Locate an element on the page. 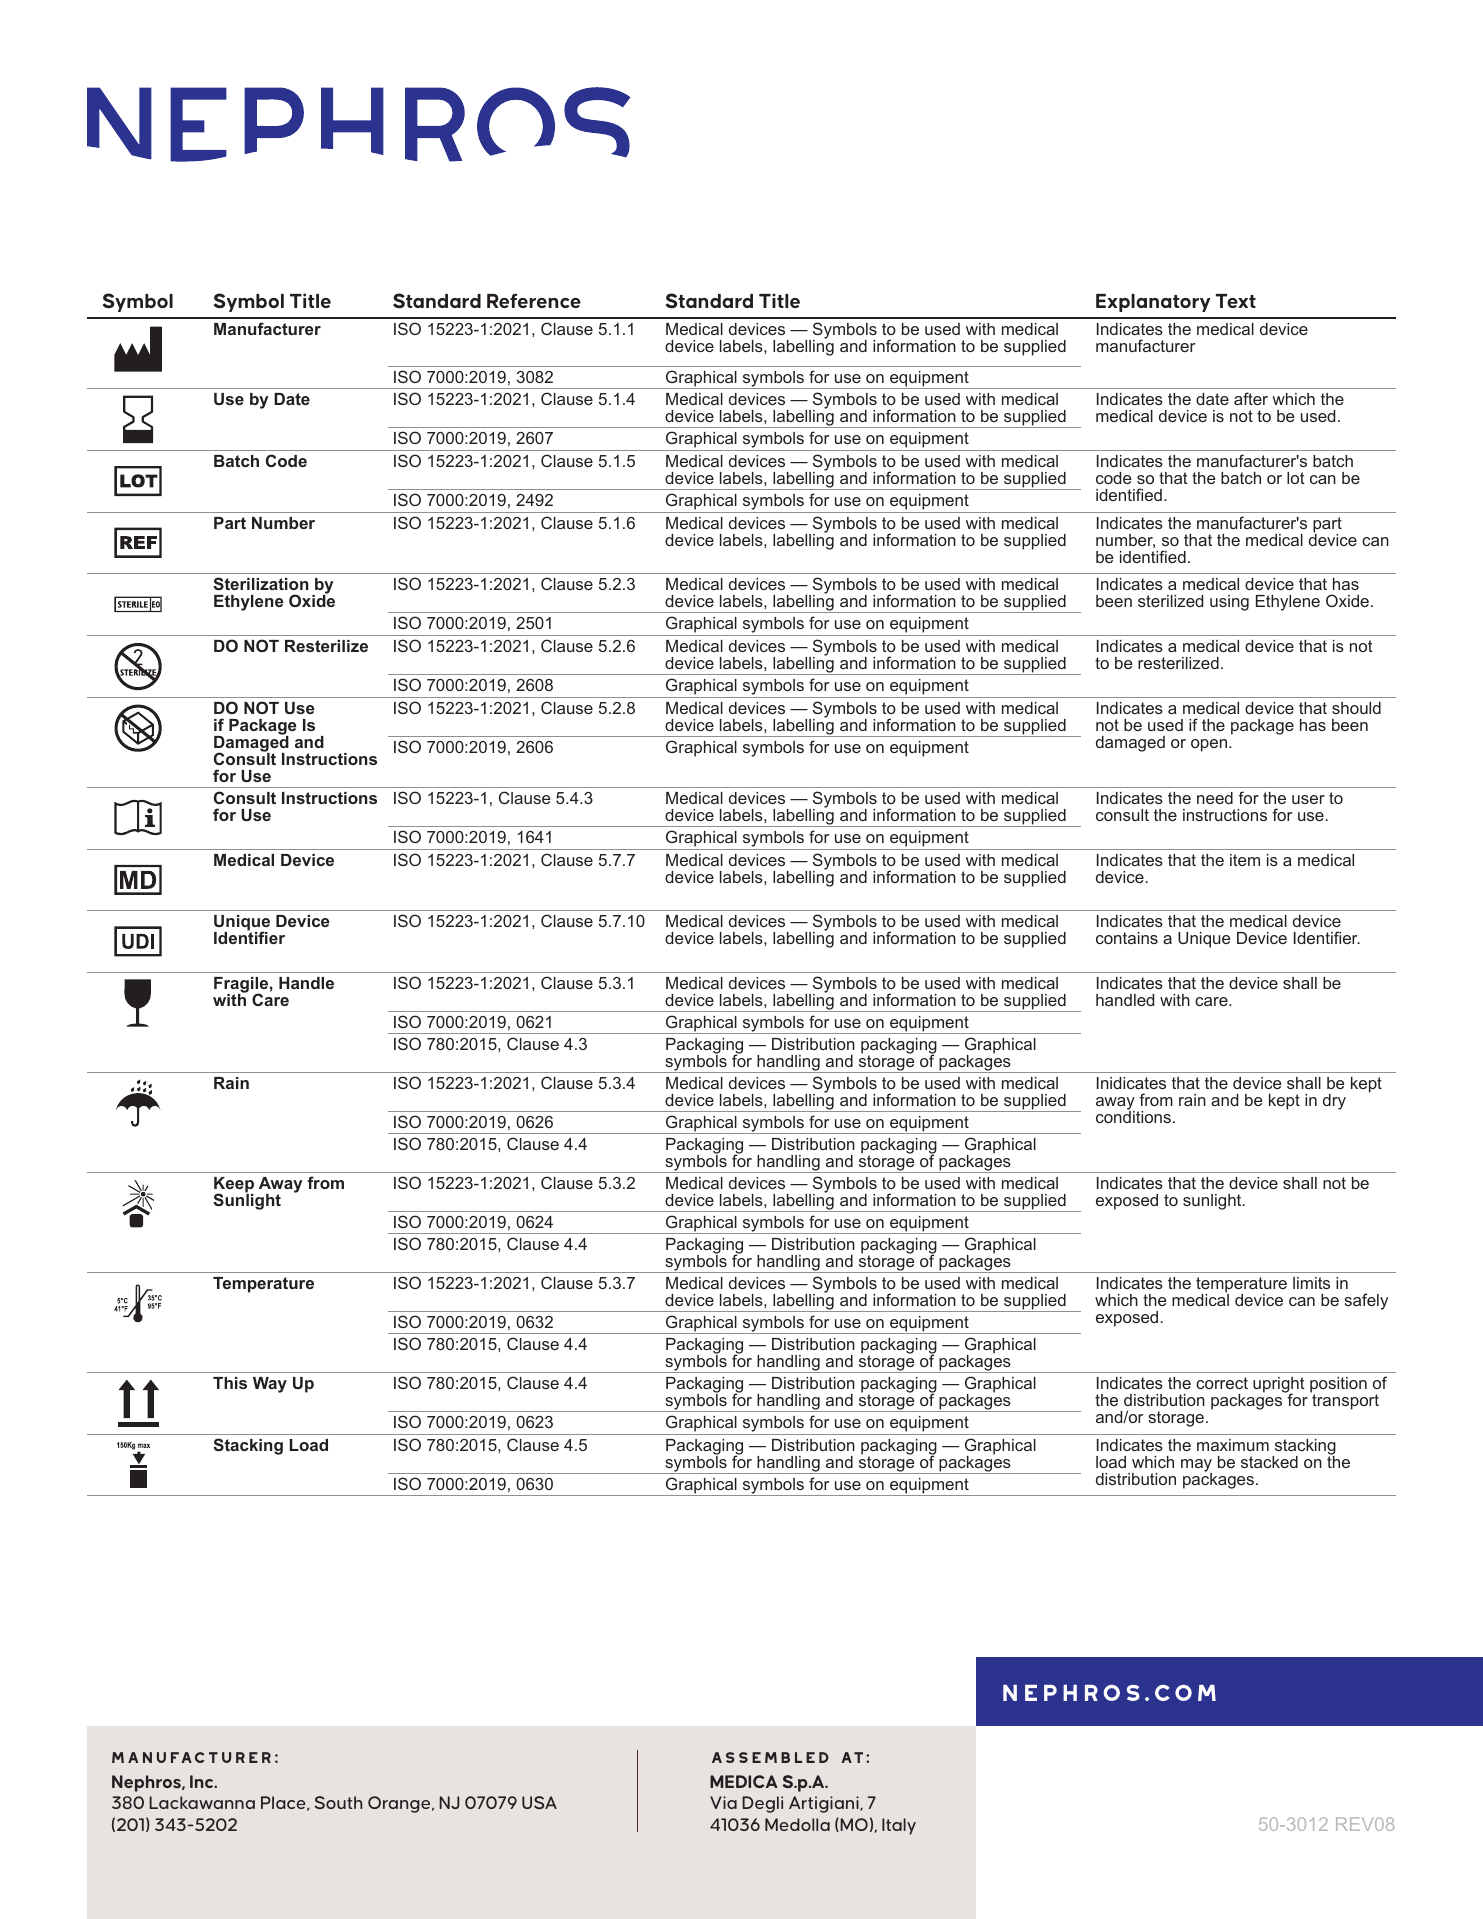 This page has height=1919, width=1483. Explanatory is located at coordinates (1153, 303).
